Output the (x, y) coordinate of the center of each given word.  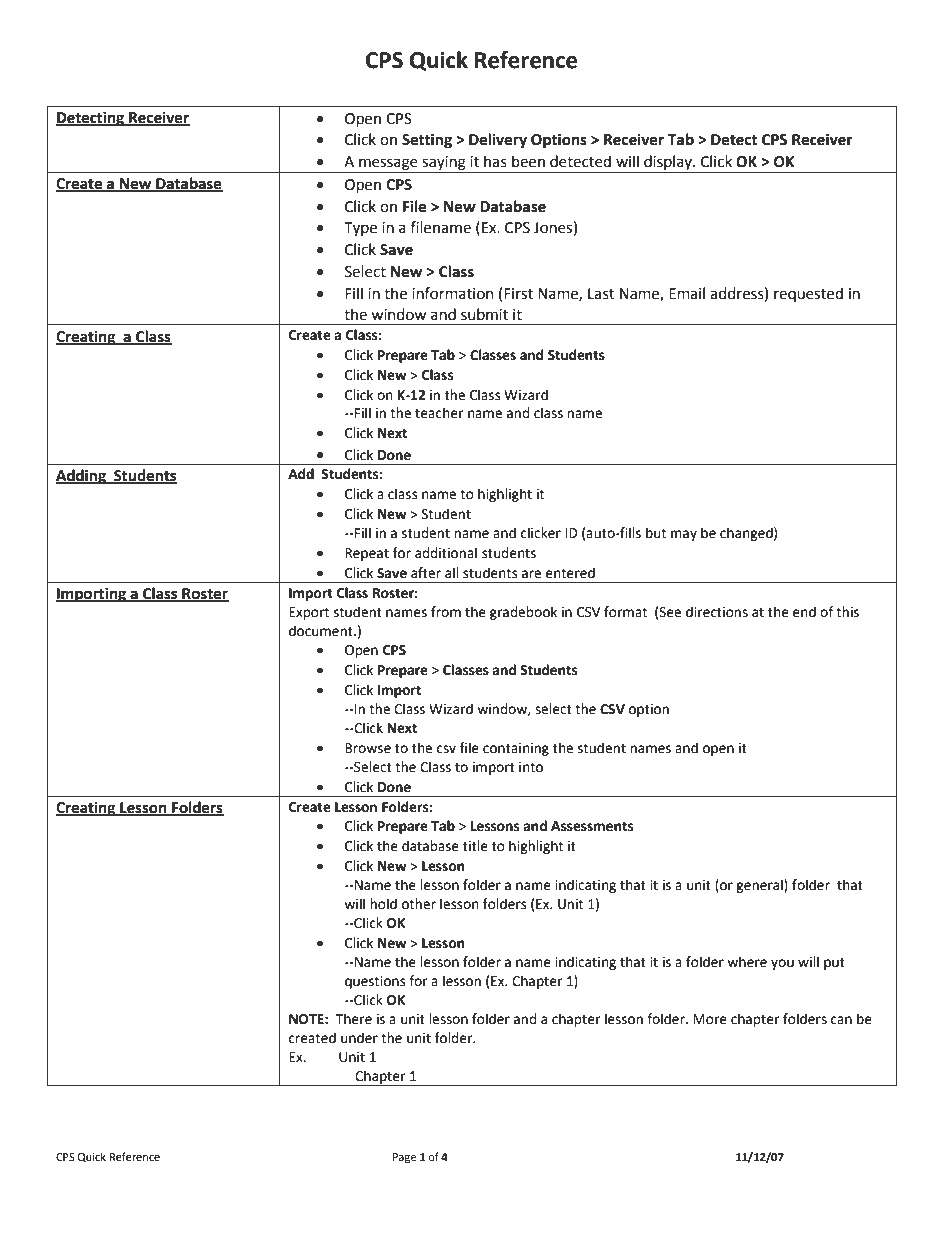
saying (444, 164)
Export (309, 613)
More (710, 1019)
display (668, 164)
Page (404, 1158)
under (359, 1038)
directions (717, 612)
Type (360, 229)
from (446, 612)
